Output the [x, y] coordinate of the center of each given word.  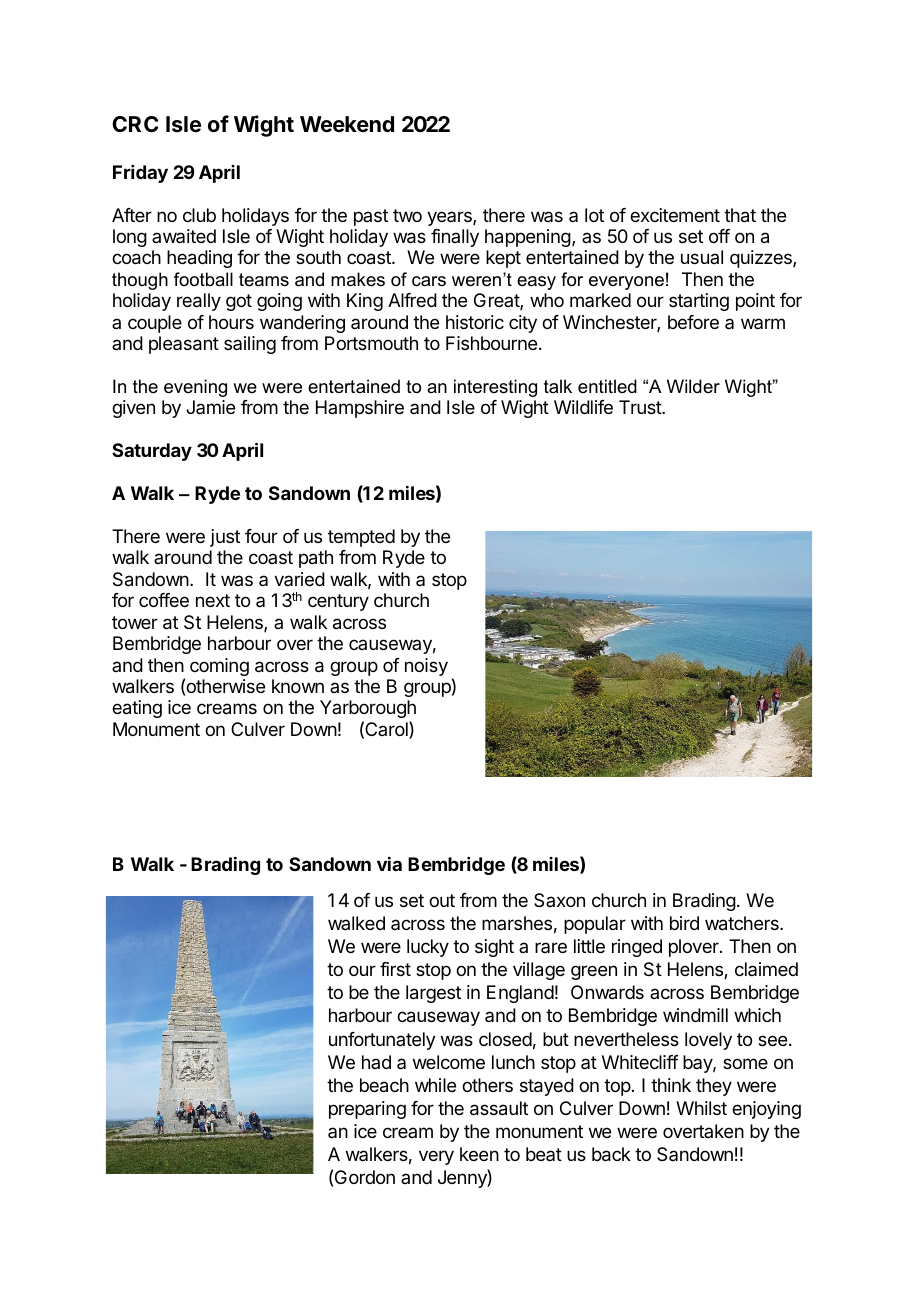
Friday [140, 174]
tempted [361, 538]
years [450, 218]
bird [684, 923]
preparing [367, 1110]
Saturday [152, 452]
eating [137, 709]
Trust [641, 407]
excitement [675, 215]
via [389, 864]
